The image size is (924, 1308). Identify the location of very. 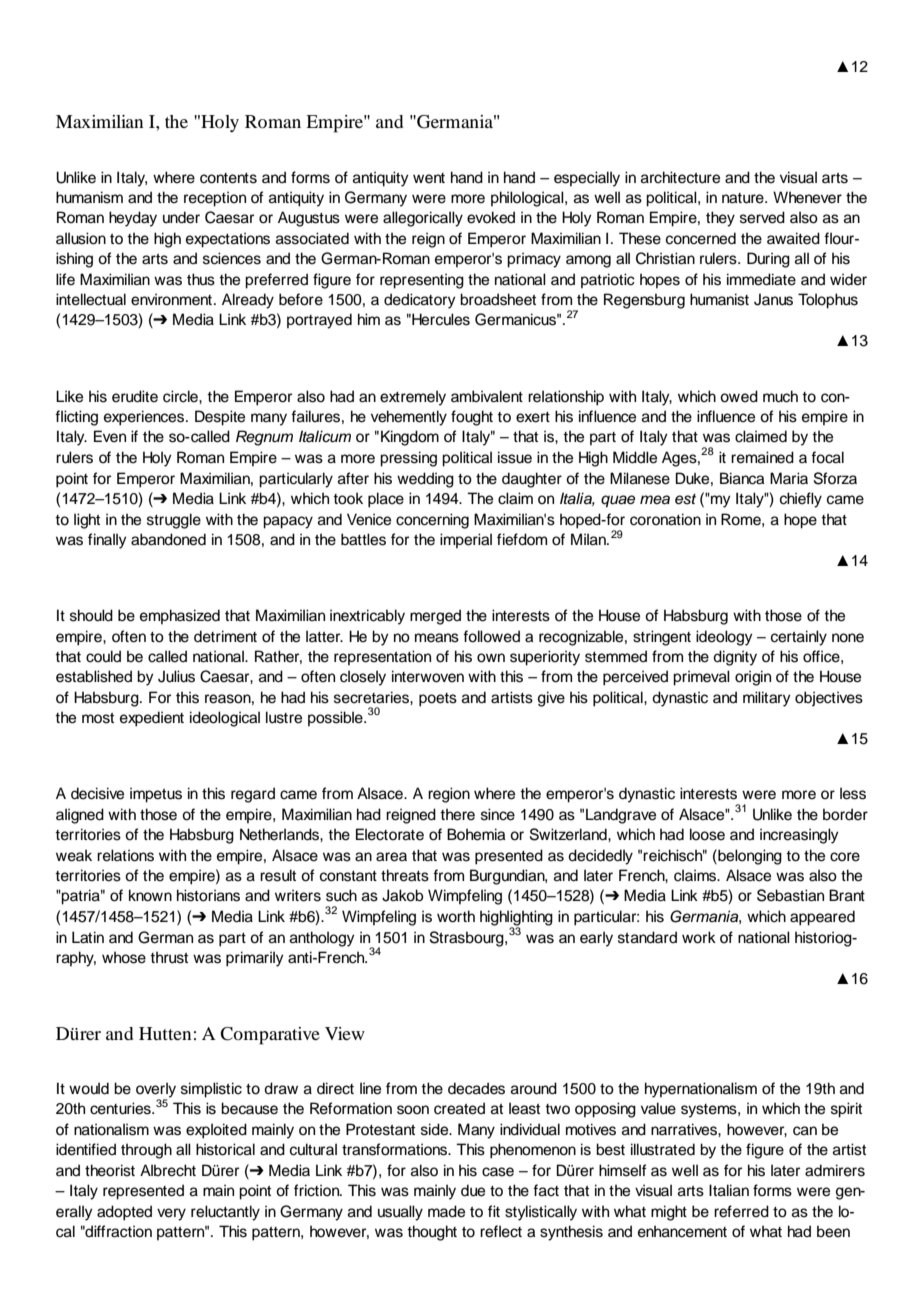
(171, 1214).
